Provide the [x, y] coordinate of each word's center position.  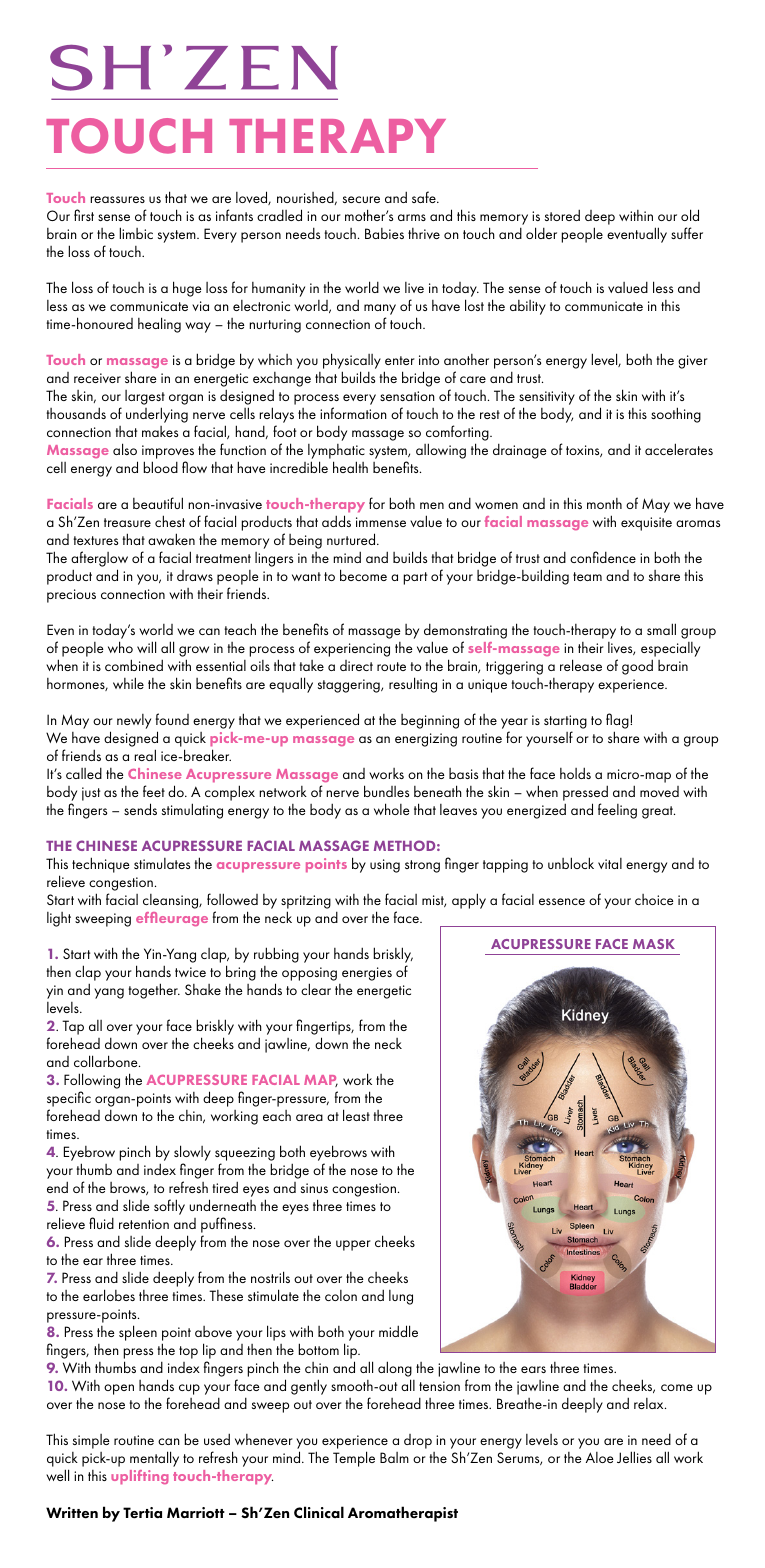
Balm [394, 1457]
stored [562, 215]
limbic [136, 233]
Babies [384, 233]
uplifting [140, 1477]
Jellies [634, 1457]
